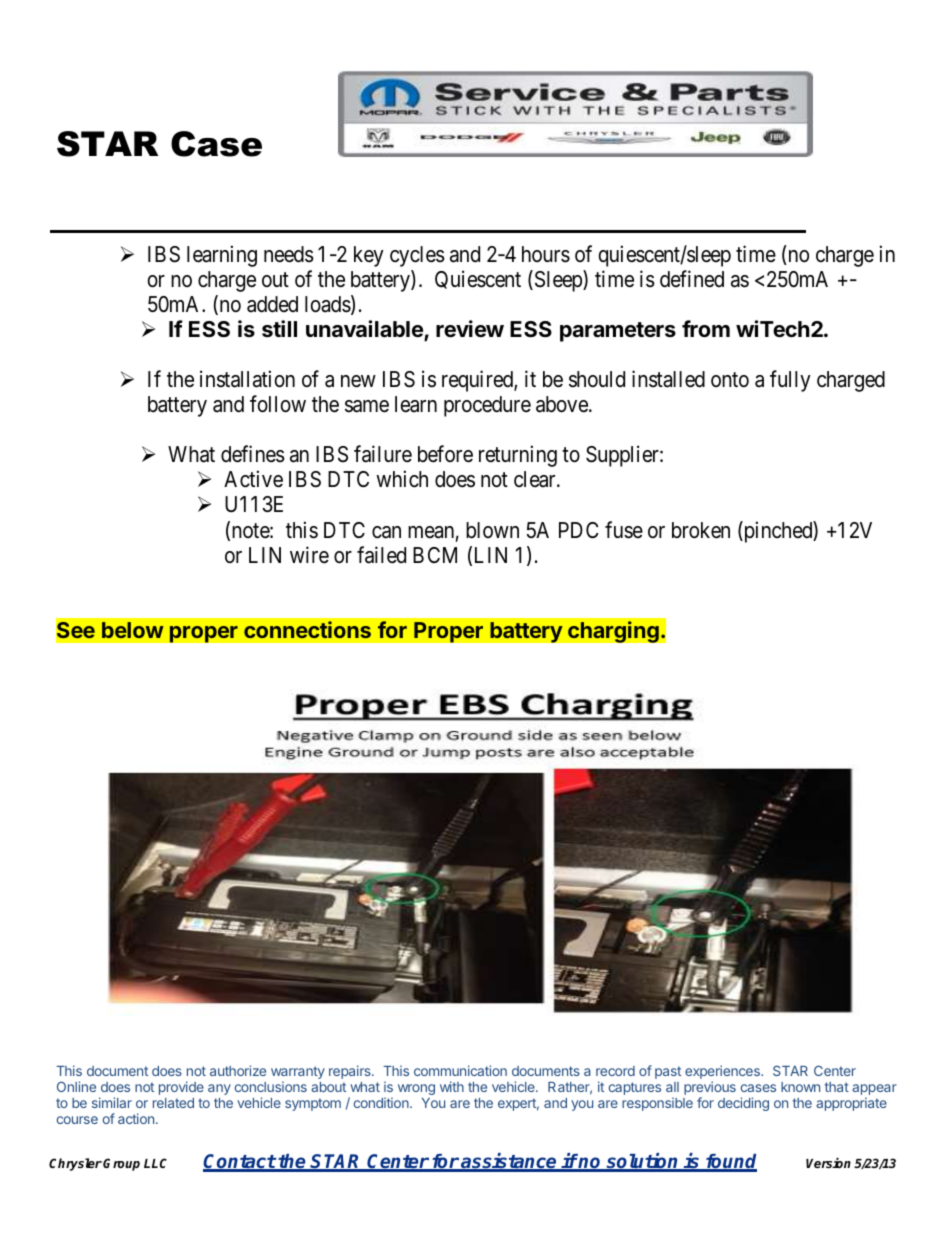 The height and width of the screenshot is (1233, 952). Describe the element at coordinates (460, 1070) in the screenshot. I see `communication` at that location.
